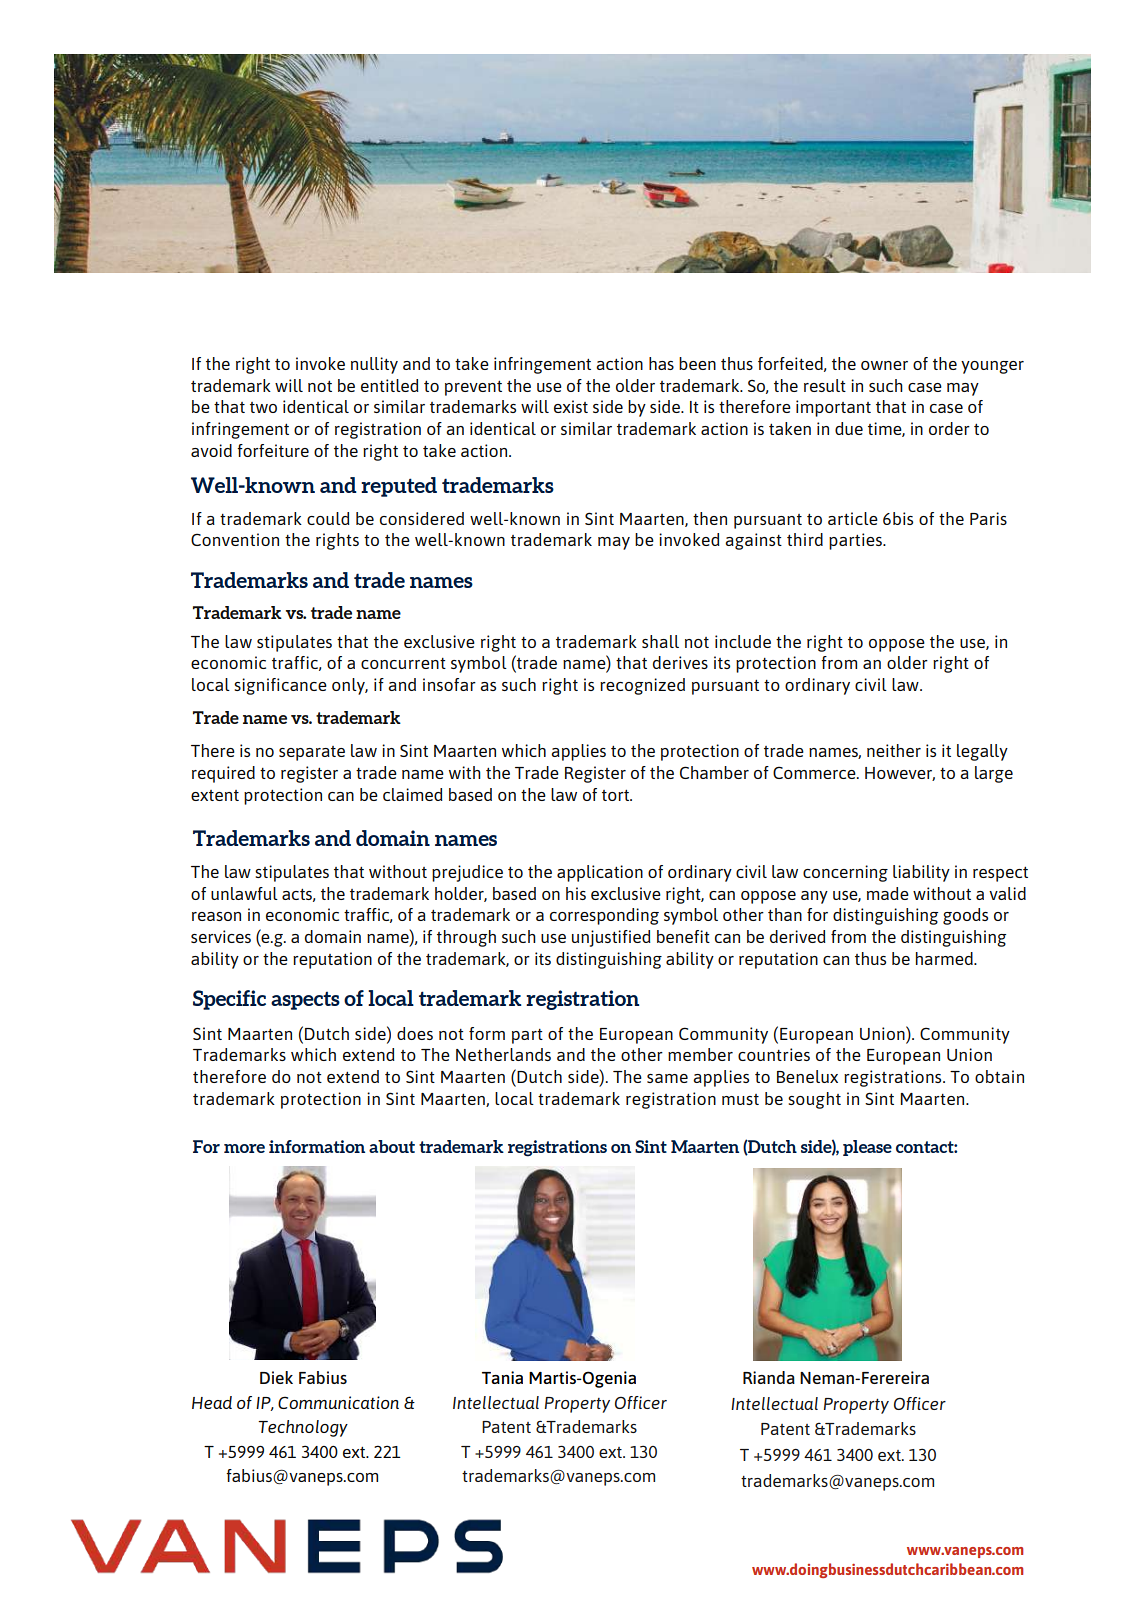 Image resolution: width=1144 pixels, height=1618 pixels. Describe the element at coordinates (502, 1377) in the document. I see `Tania` at that location.
